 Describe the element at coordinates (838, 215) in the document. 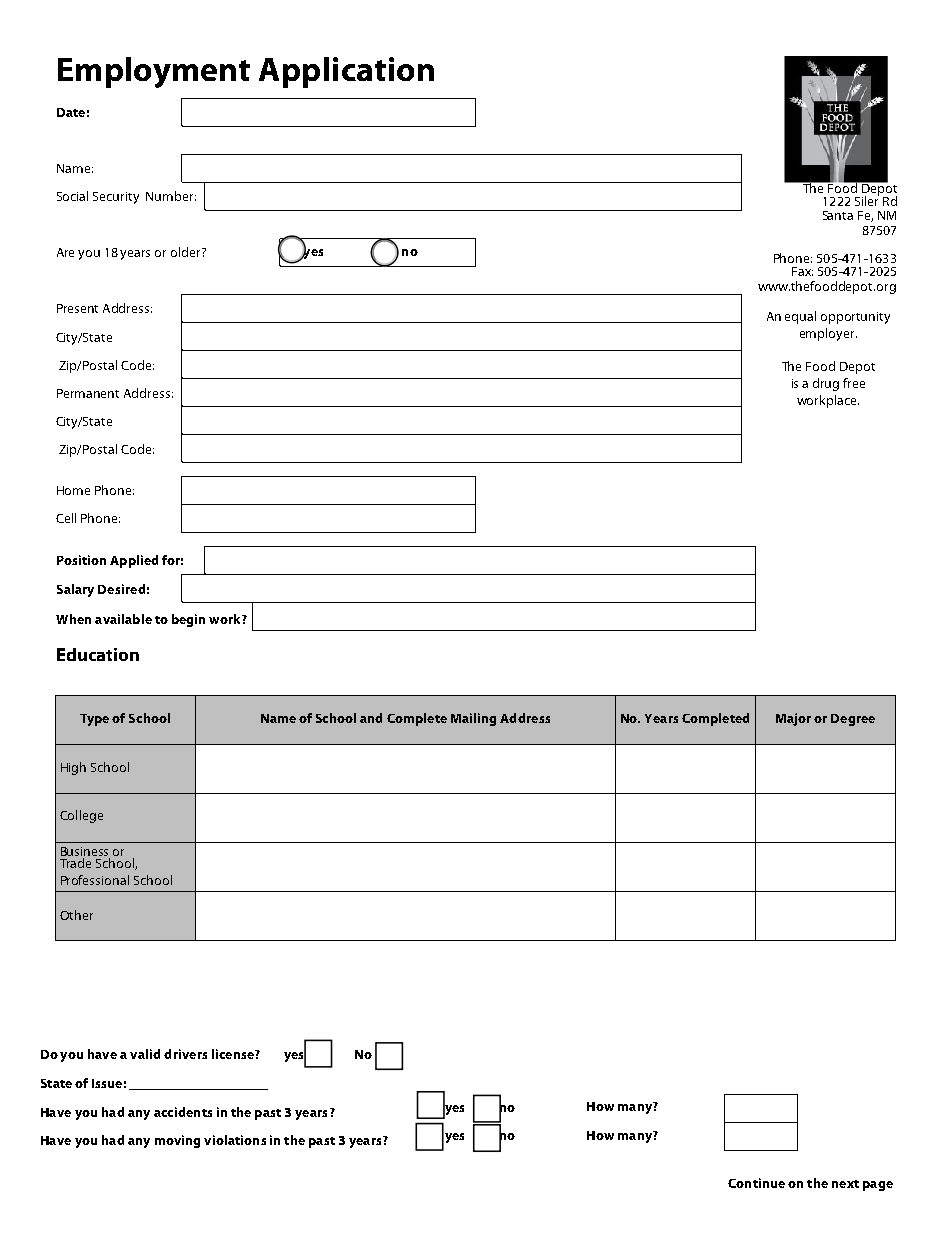

I see `Santa` at that location.
